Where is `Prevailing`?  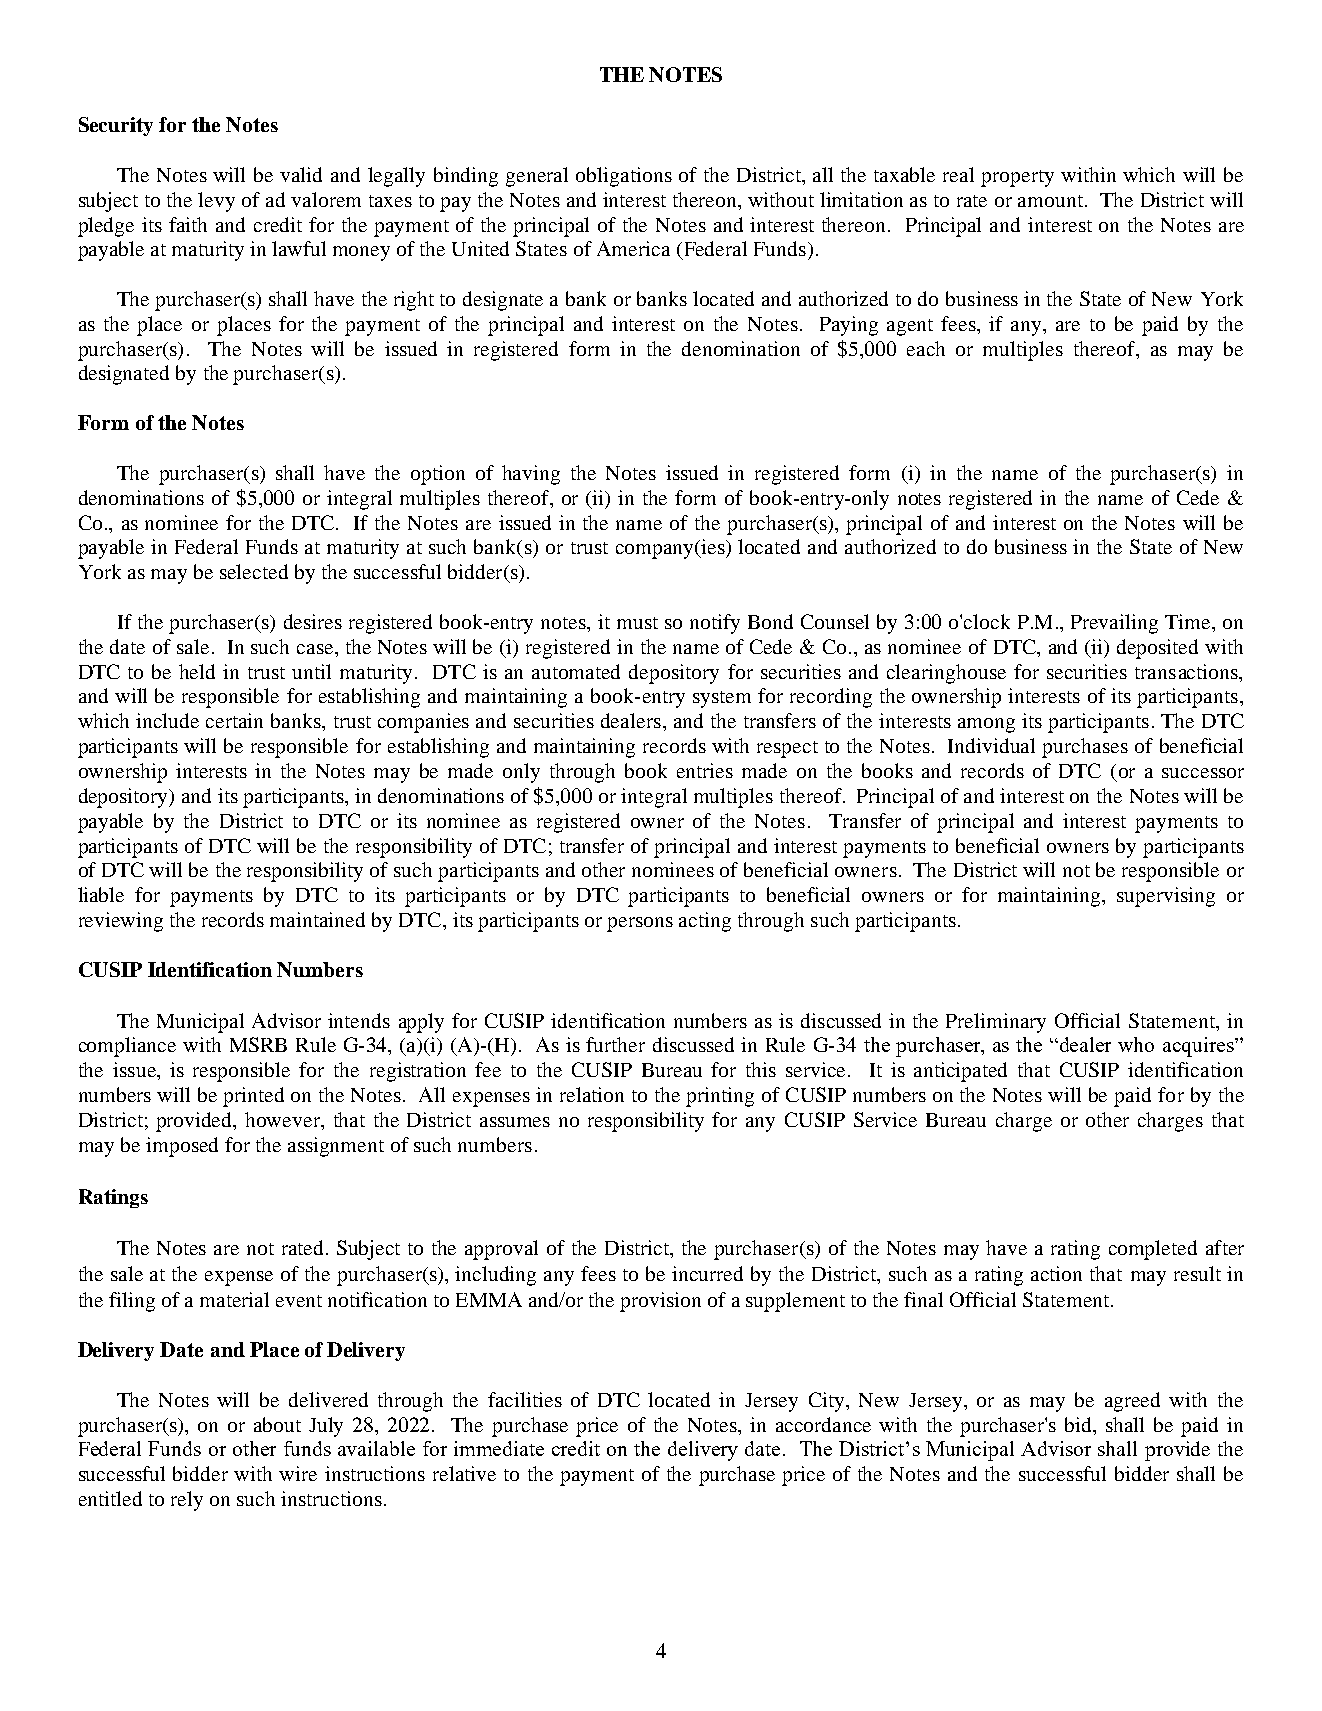 Prevailing is located at coordinates (1114, 624).
